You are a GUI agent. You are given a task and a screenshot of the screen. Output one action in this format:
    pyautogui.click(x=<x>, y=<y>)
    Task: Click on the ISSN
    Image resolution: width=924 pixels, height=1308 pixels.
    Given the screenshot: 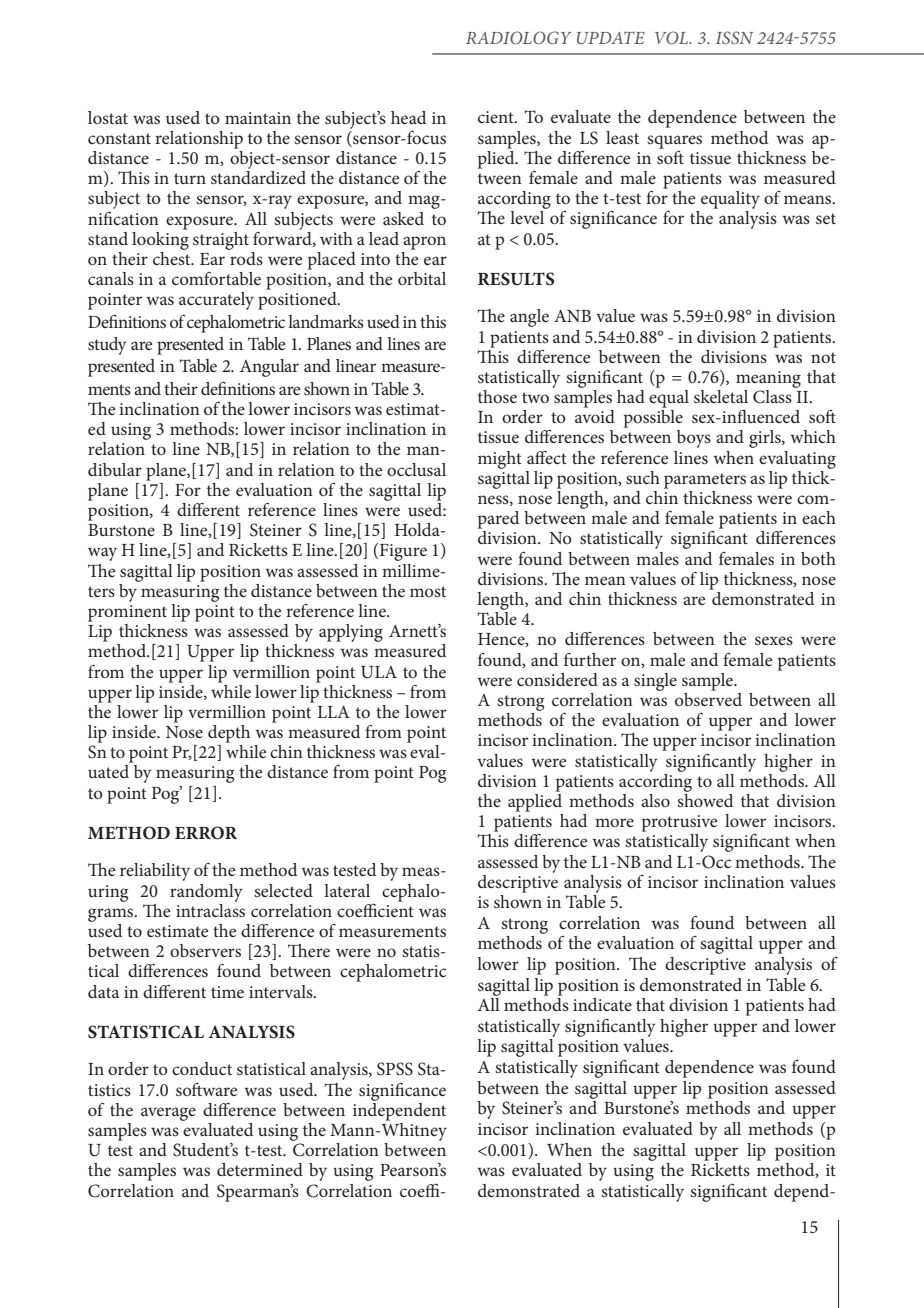 What is the action you would take?
    pyautogui.click(x=734, y=37)
